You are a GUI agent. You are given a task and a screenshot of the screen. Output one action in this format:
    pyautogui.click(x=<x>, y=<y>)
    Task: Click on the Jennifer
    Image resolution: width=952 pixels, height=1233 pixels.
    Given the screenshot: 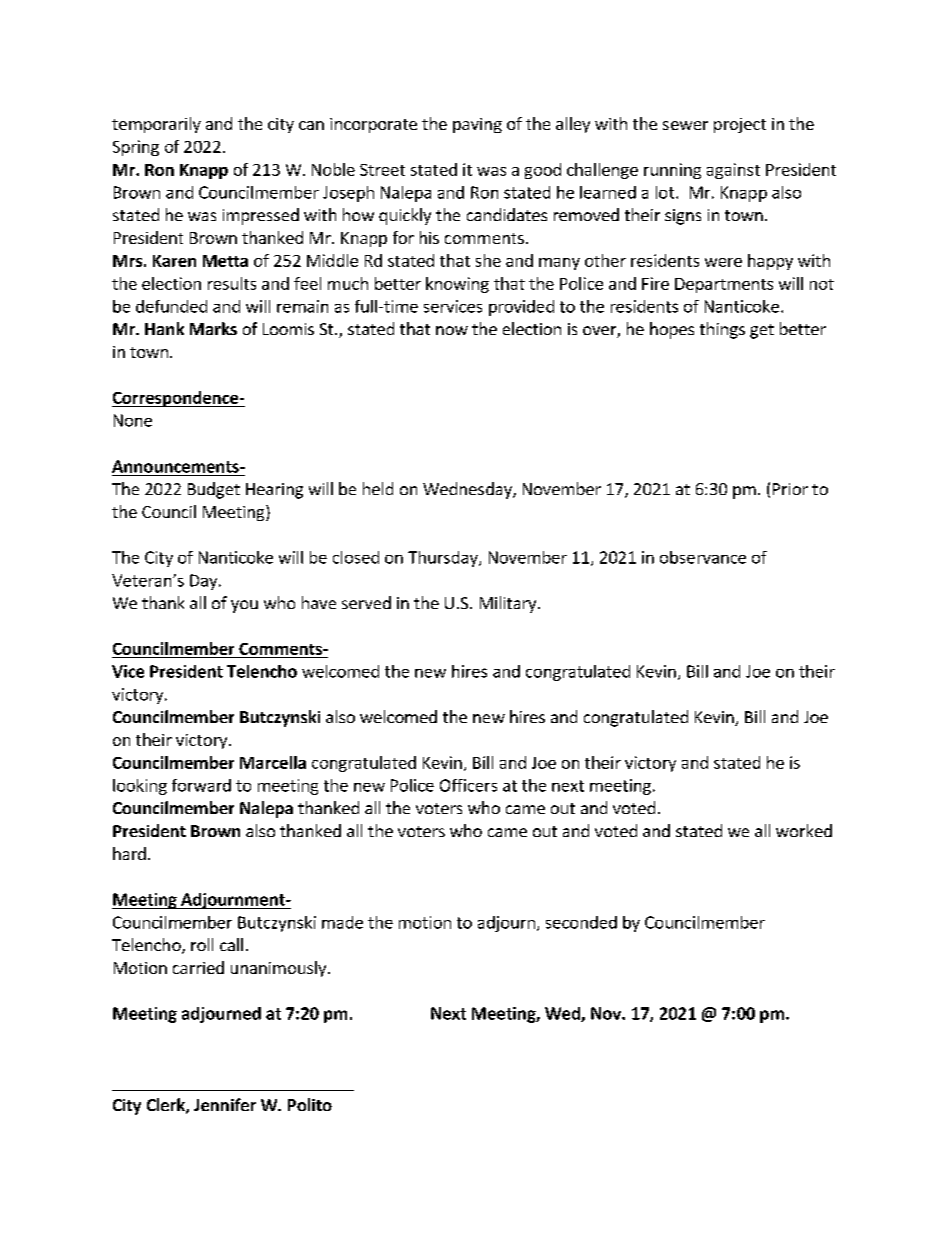 What is the action you would take?
    pyautogui.click(x=225, y=1104)
